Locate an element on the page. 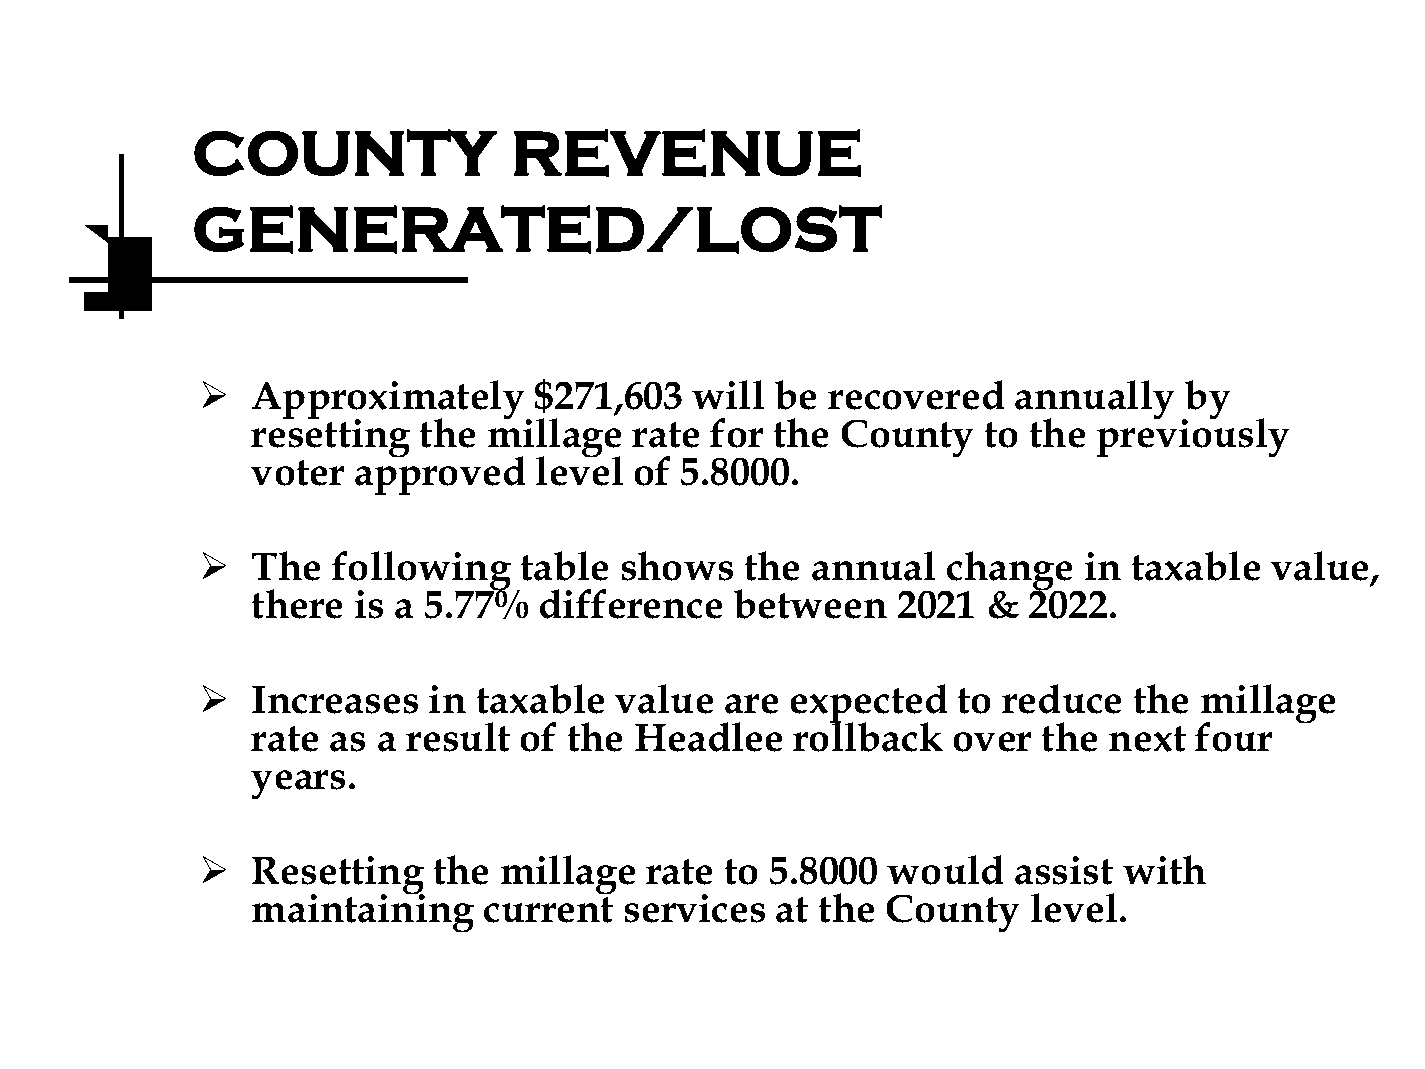  REVENUE is located at coordinates (687, 153).
